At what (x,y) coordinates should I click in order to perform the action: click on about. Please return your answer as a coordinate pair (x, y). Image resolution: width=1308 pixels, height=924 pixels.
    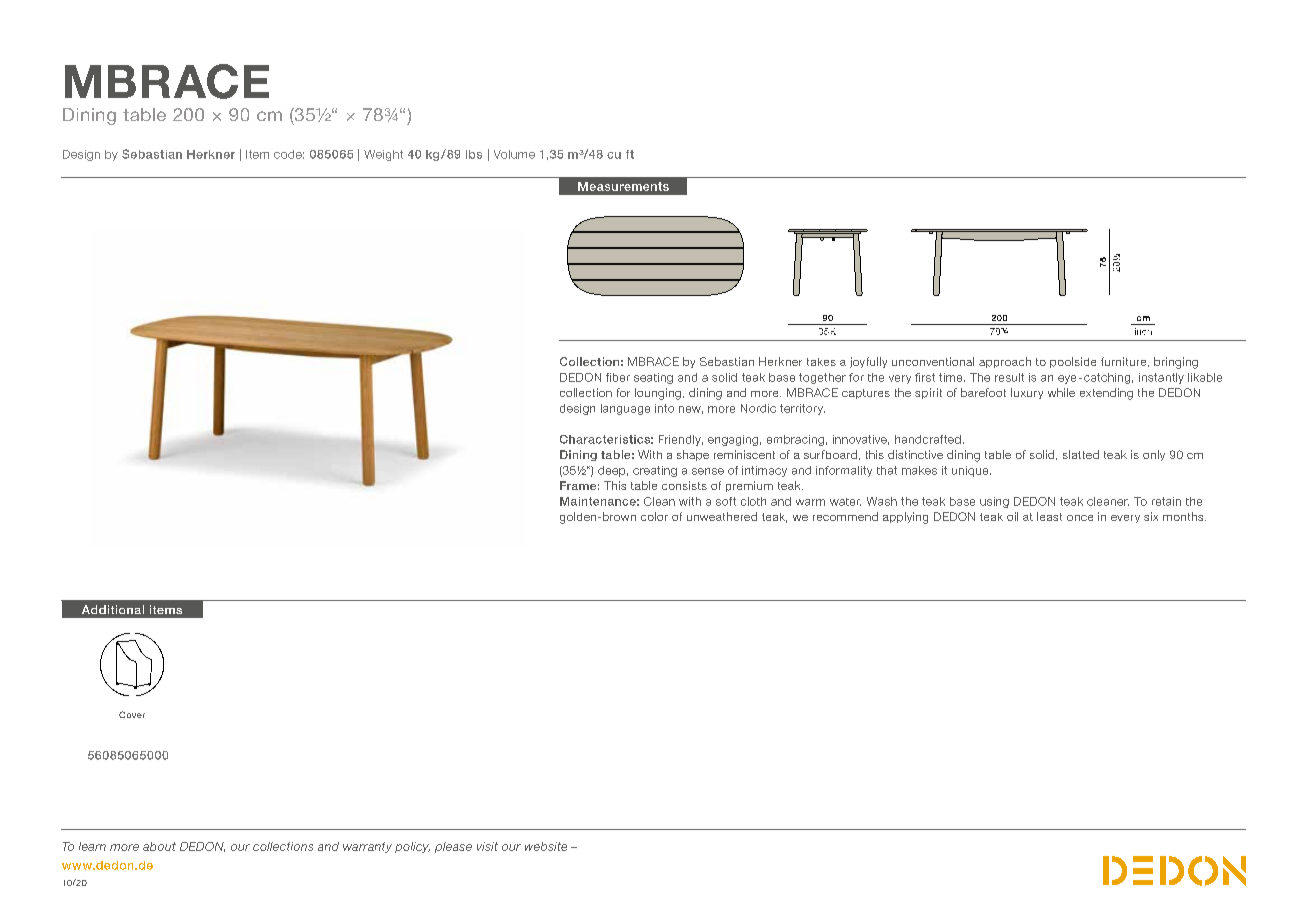
    Looking at the image, I should click on (159, 846).
